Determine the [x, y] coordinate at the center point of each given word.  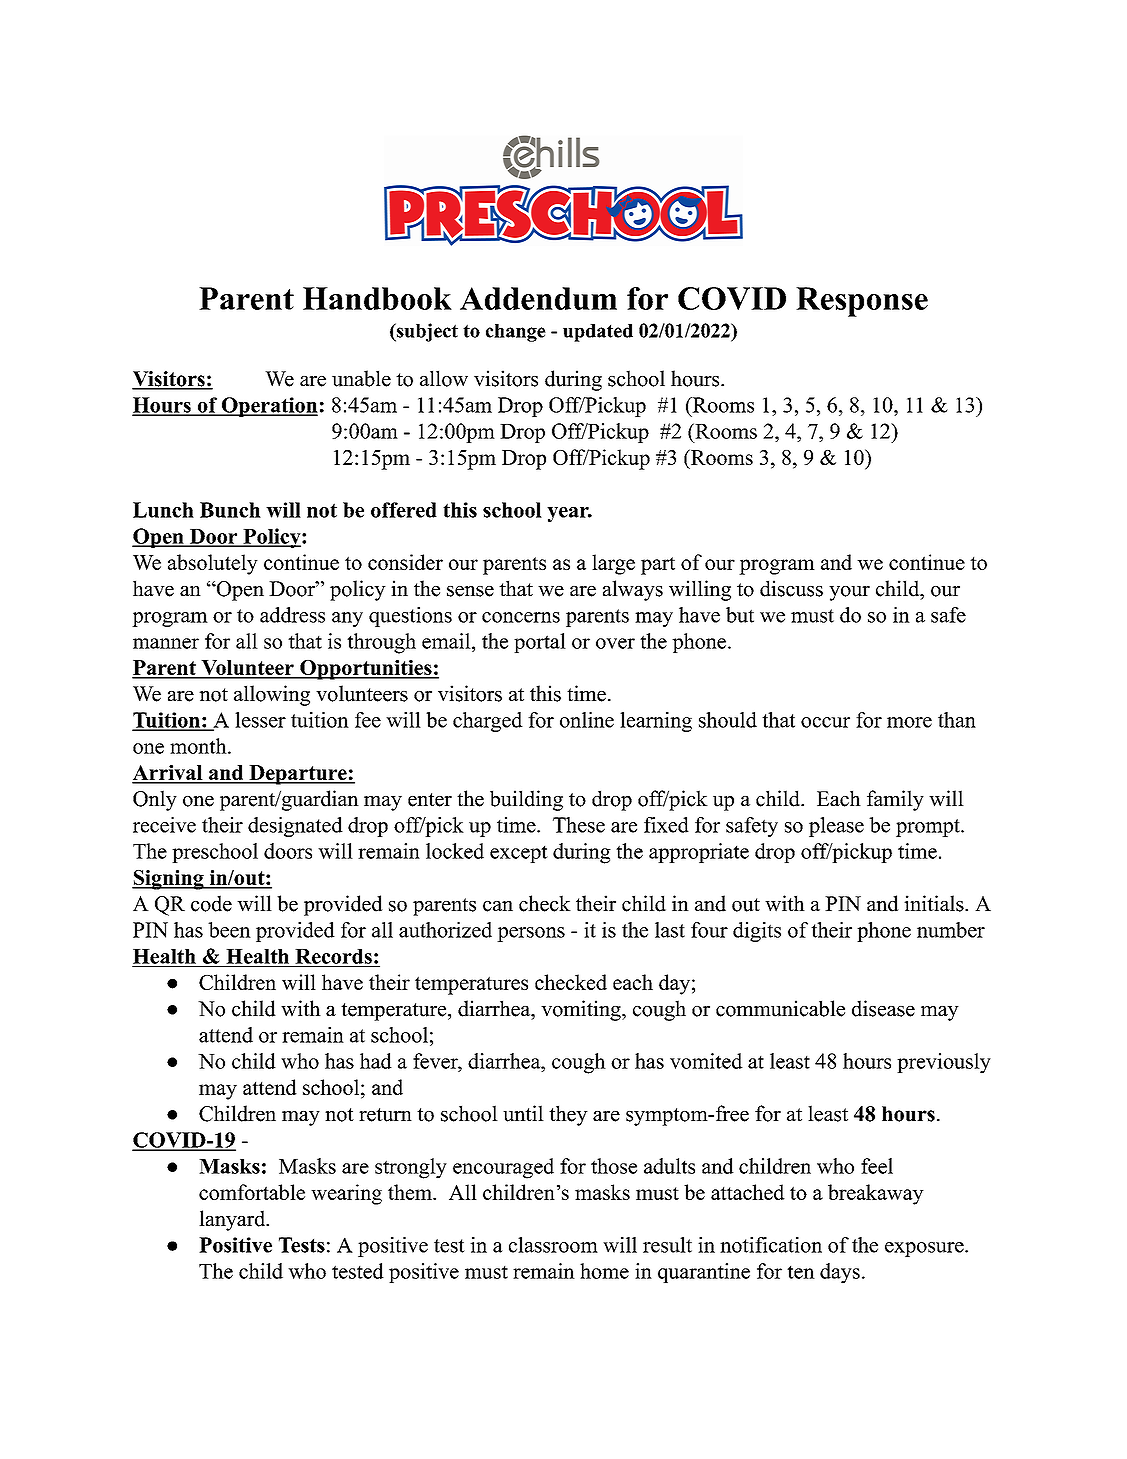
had [376, 1061]
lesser [260, 720]
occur [825, 722]
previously [944, 1063]
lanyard [233, 1220]
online [587, 720]
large [613, 564]
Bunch [230, 510]
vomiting [582, 1010]
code [211, 903]
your [849, 593]
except [519, 854]
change [516, 333]
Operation [268, 407]
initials [934, 903]
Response [862, 302]
